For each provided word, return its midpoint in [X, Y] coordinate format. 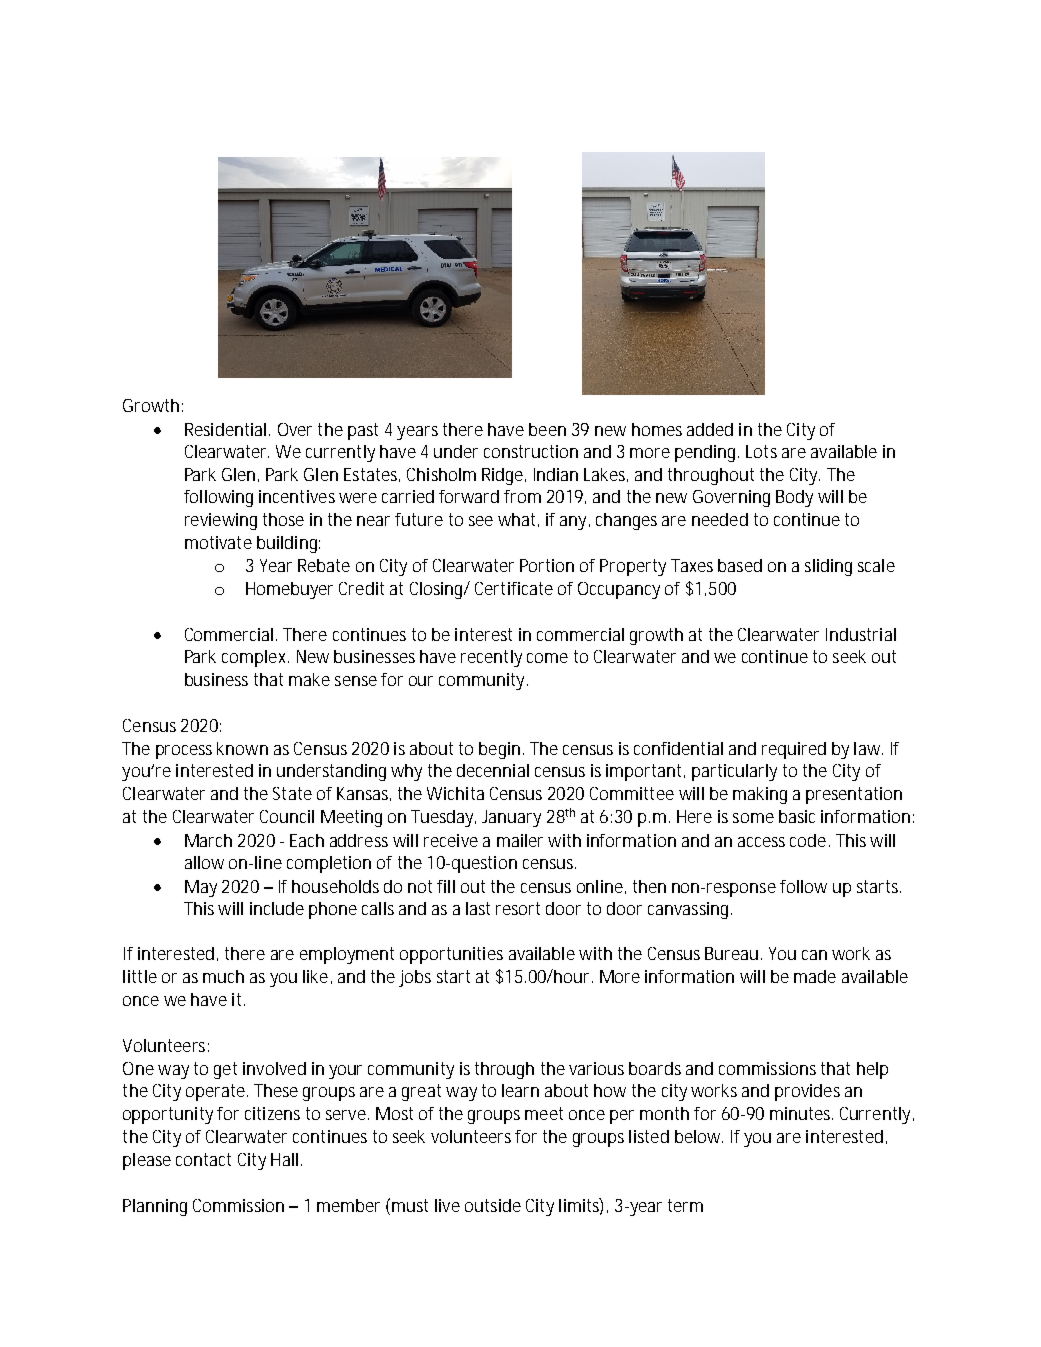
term [685, 1205]
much [223, 976]
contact [203, 1159]
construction [531, 451]
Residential [225, 429]
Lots [761, 451]
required [794, 750]
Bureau [731, 953]
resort [518, 908]
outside [493, 1205]
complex [253, 658]
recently [491, 658]
